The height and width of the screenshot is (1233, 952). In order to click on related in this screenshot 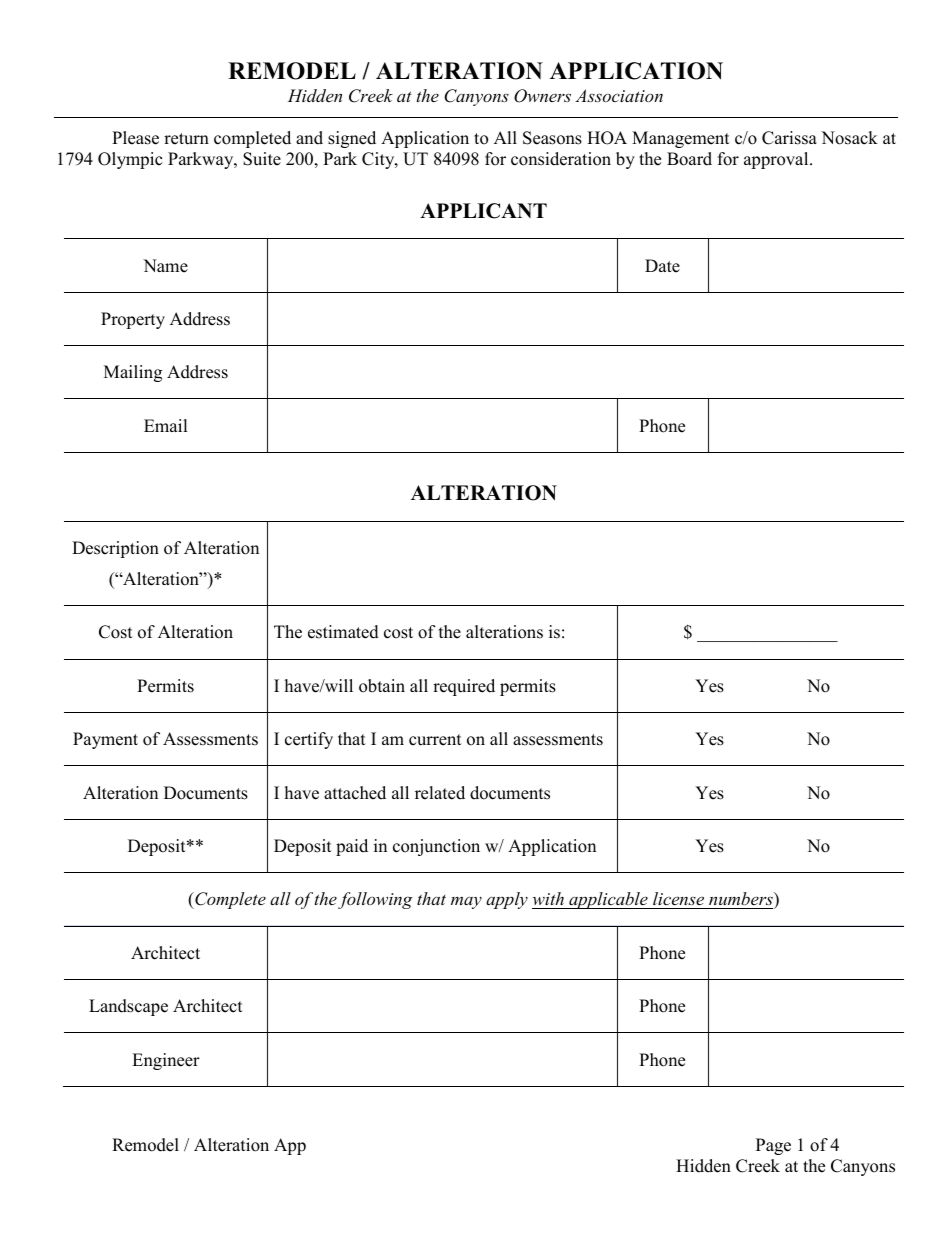, I will do `click(440, 793)`.
